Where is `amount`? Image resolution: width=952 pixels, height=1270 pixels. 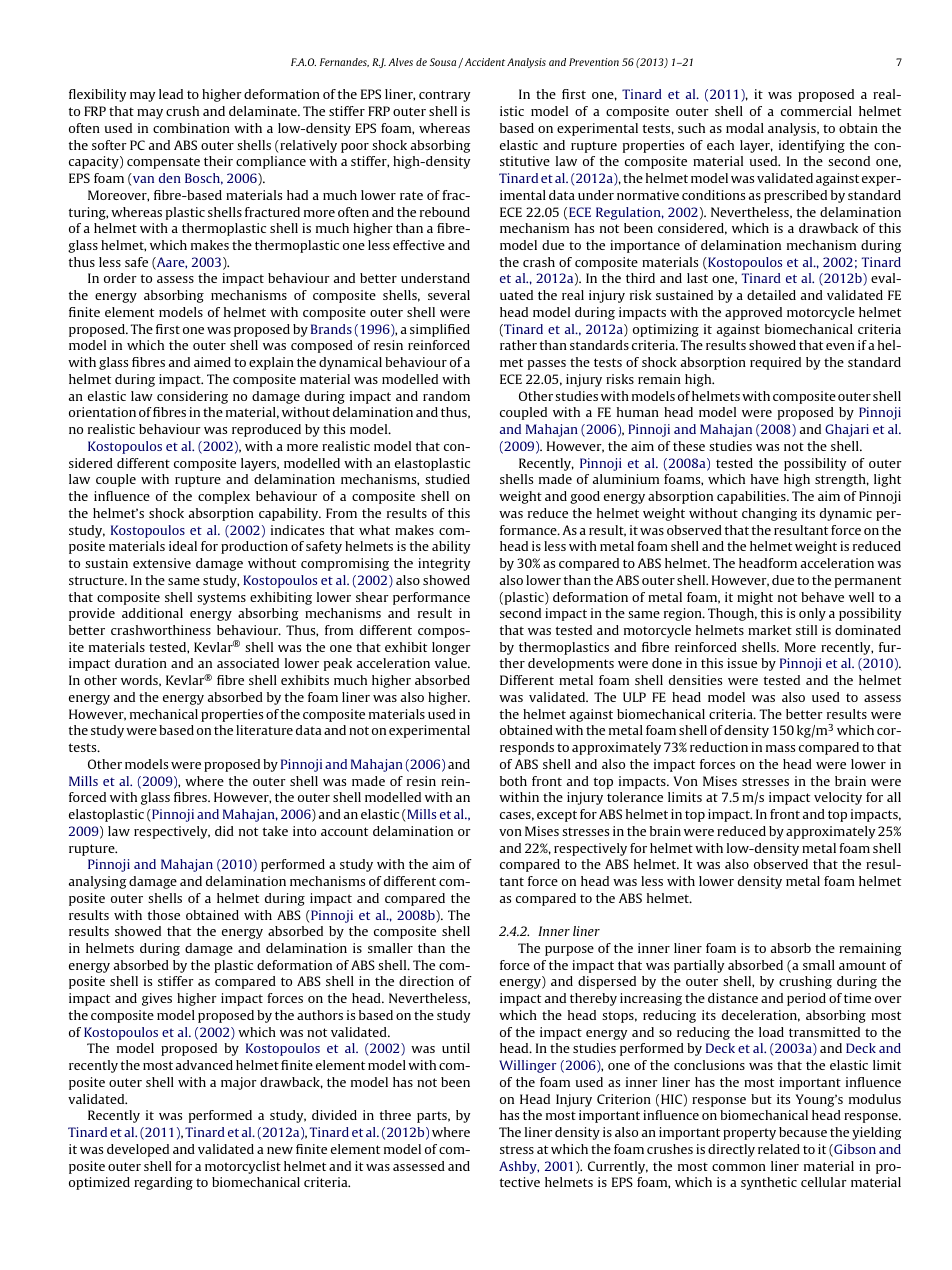
amount is located at coordinates (862, 965).
